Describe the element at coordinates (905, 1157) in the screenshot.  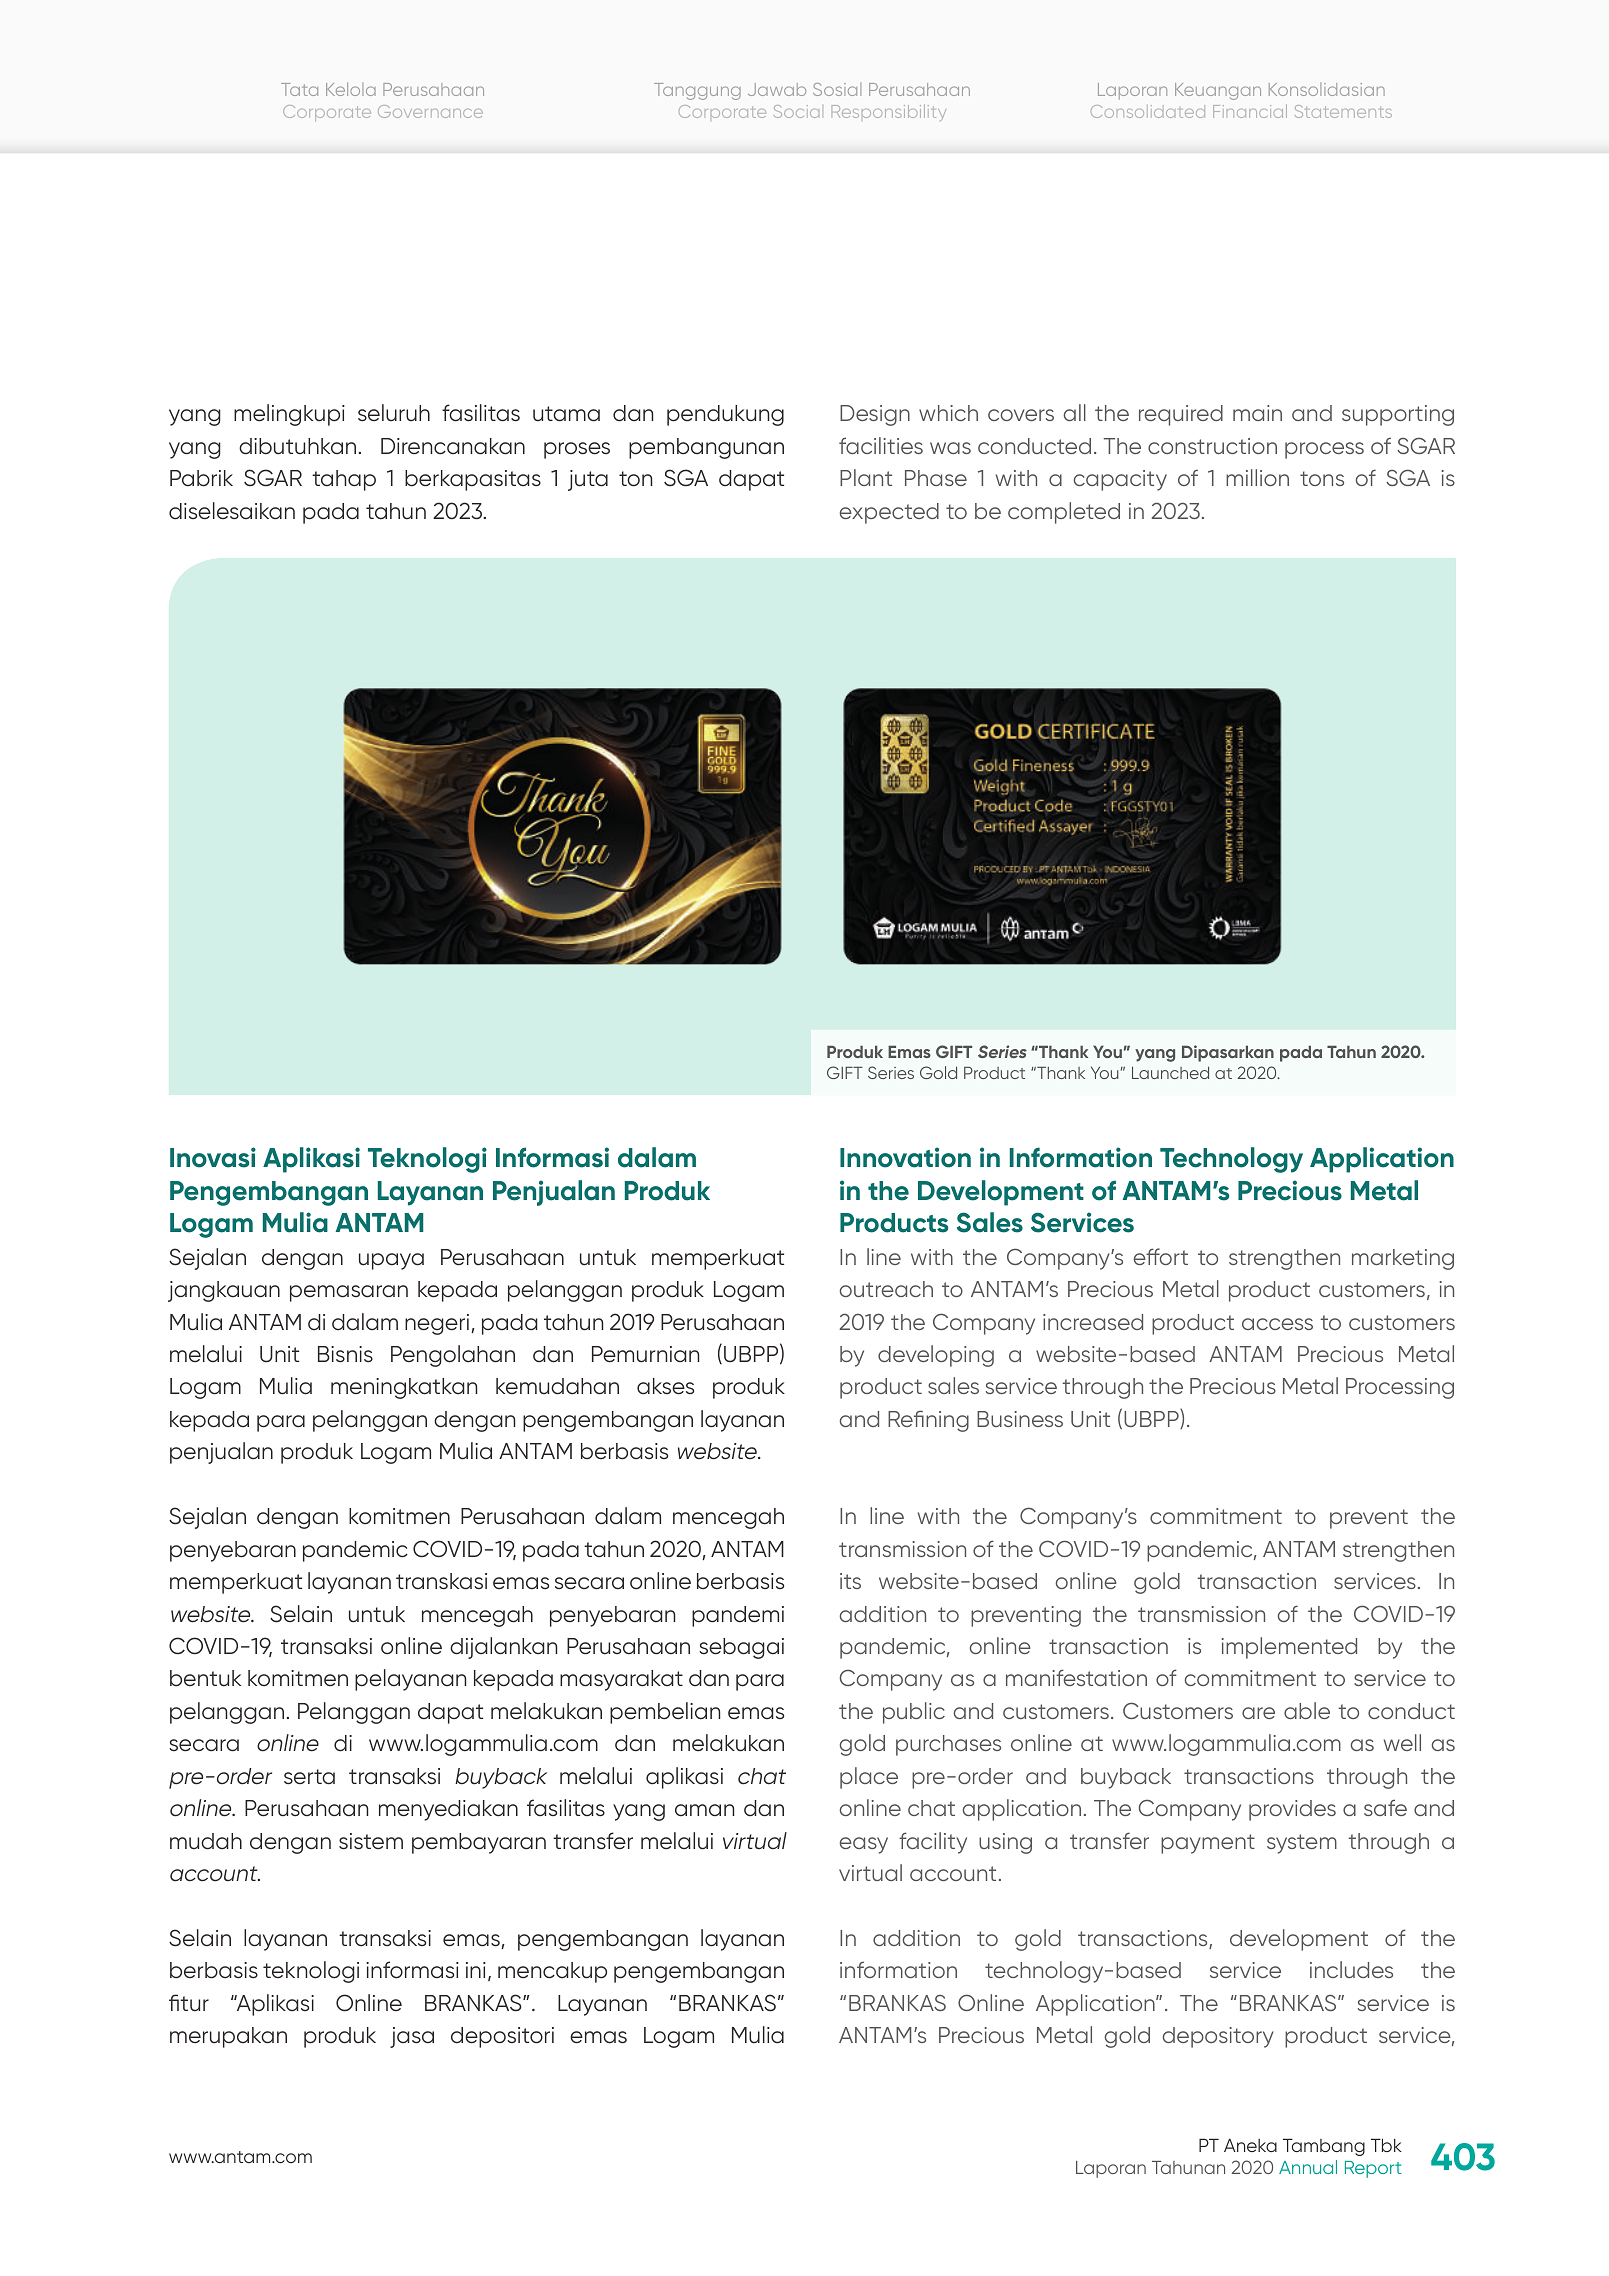
I see `Innovation` at that location.
